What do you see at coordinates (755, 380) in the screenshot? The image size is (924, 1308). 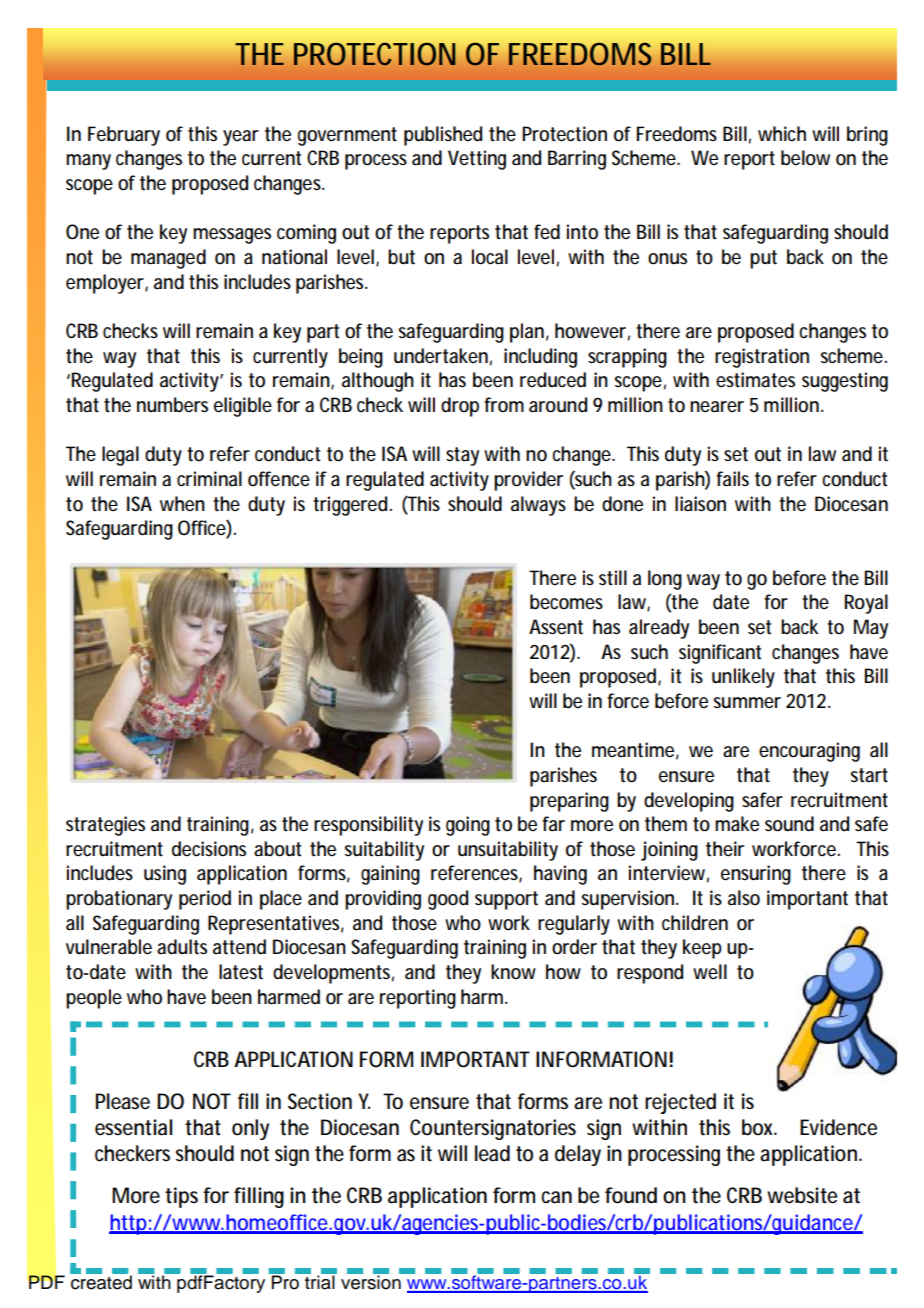 I see `estimates` at bounding box center [755, 380].
